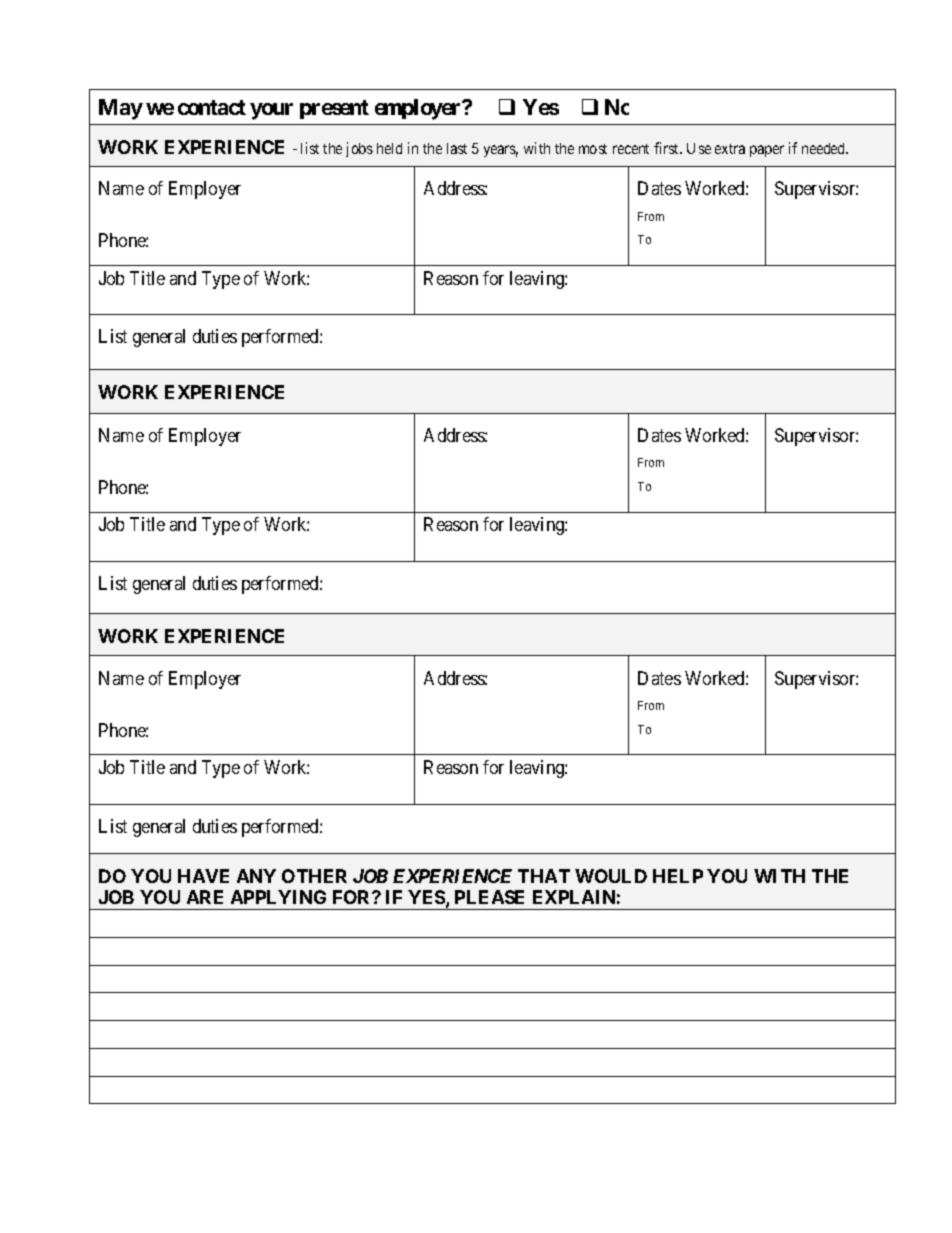 Image resolution: width=952 pixels, height=1233 pixels. What do you see at coordinates (489, 897) in the document?
I see `PLEASE` at bounding box center [489, 897].
